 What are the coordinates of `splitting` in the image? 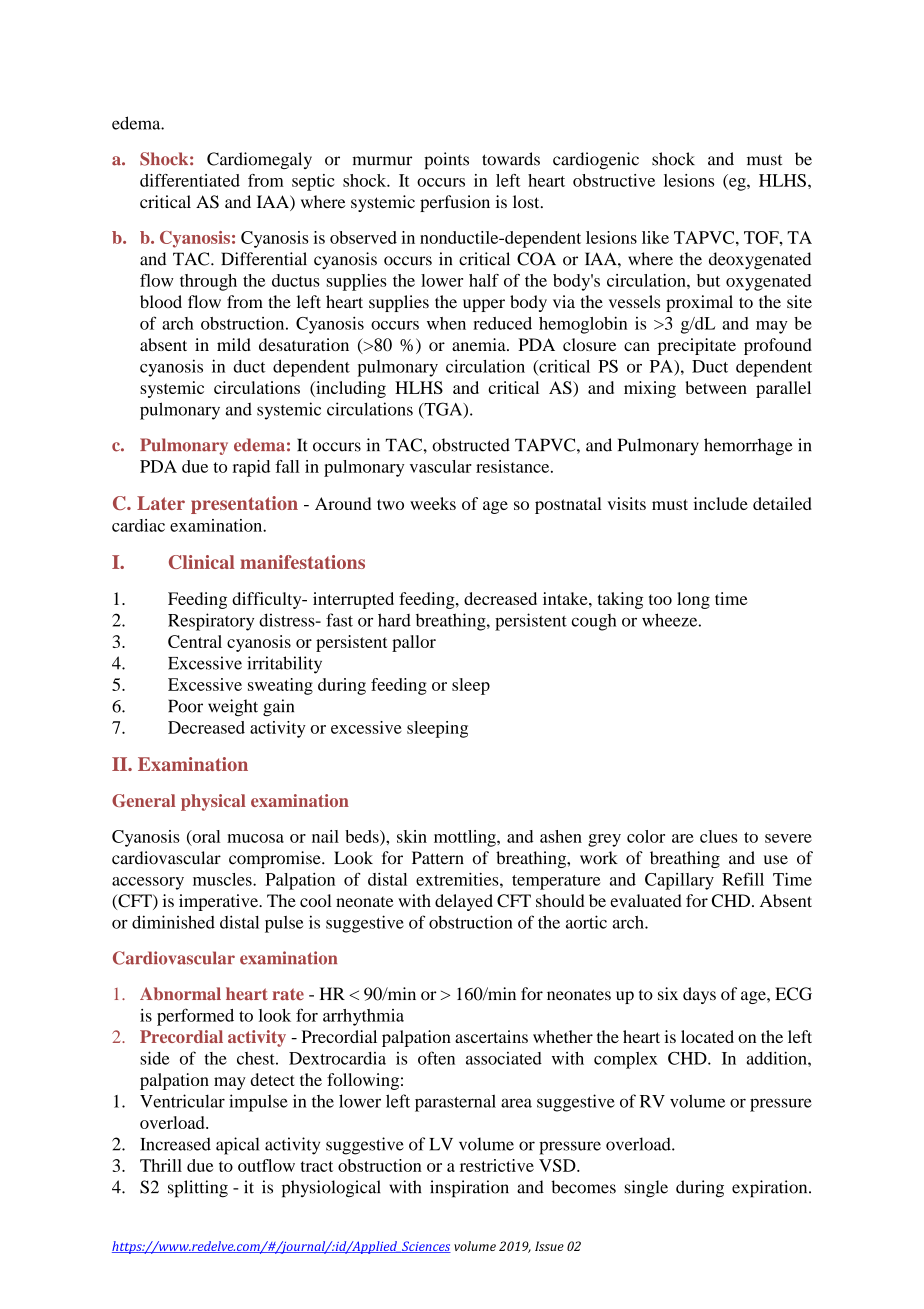 It's located at (198, 1189).
